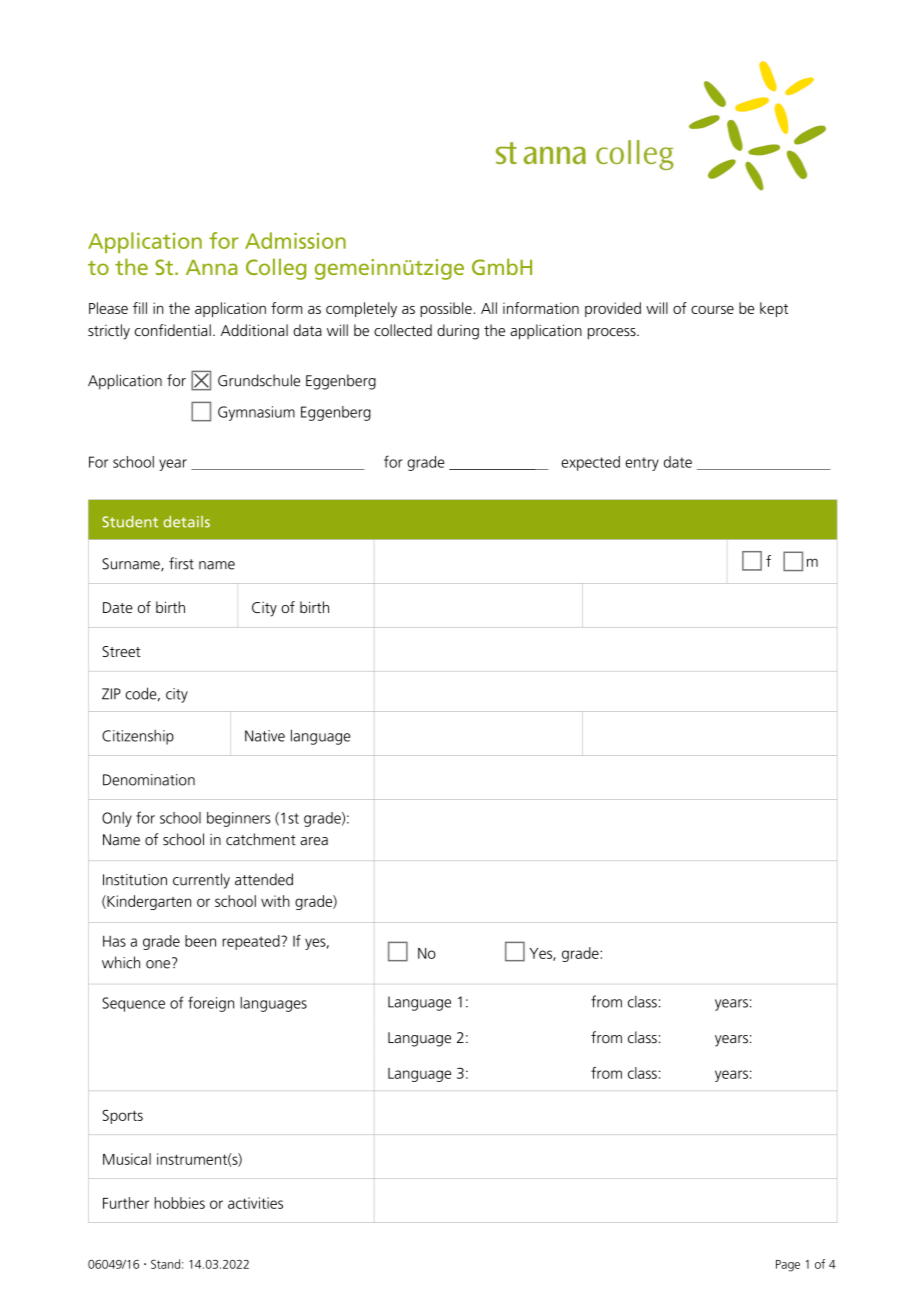  What do you see at coordinates (149, 780) in the screenshot?
I see `Denomination` at bounding box center [149, 780].
